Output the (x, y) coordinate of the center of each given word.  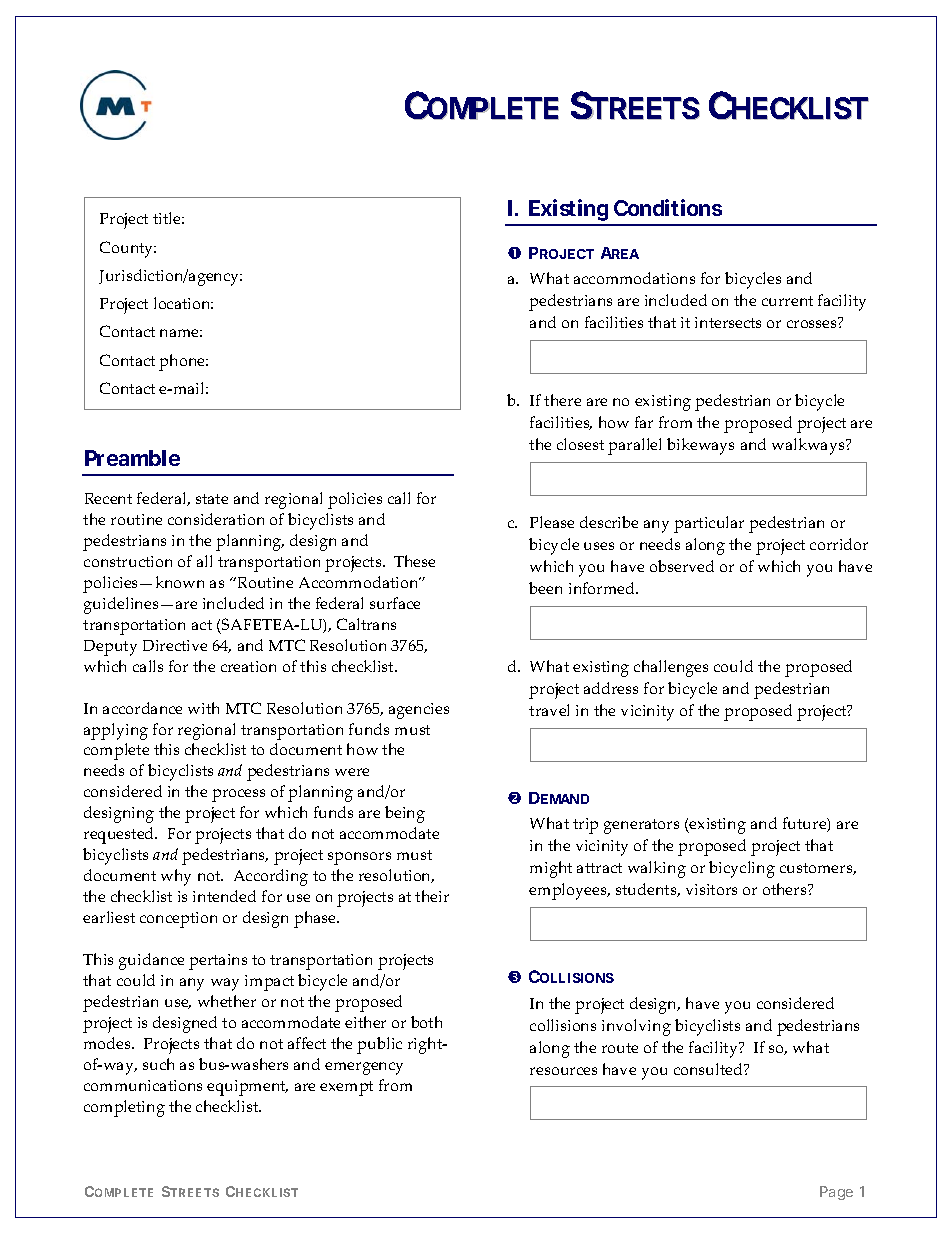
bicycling (742, 869)
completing (124, 1108)
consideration (216, 519)
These (414, 561)
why (176, 877)
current (787, 301)
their (432, 896)
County (128, 249)
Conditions (668, 207)
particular (709, 524)
